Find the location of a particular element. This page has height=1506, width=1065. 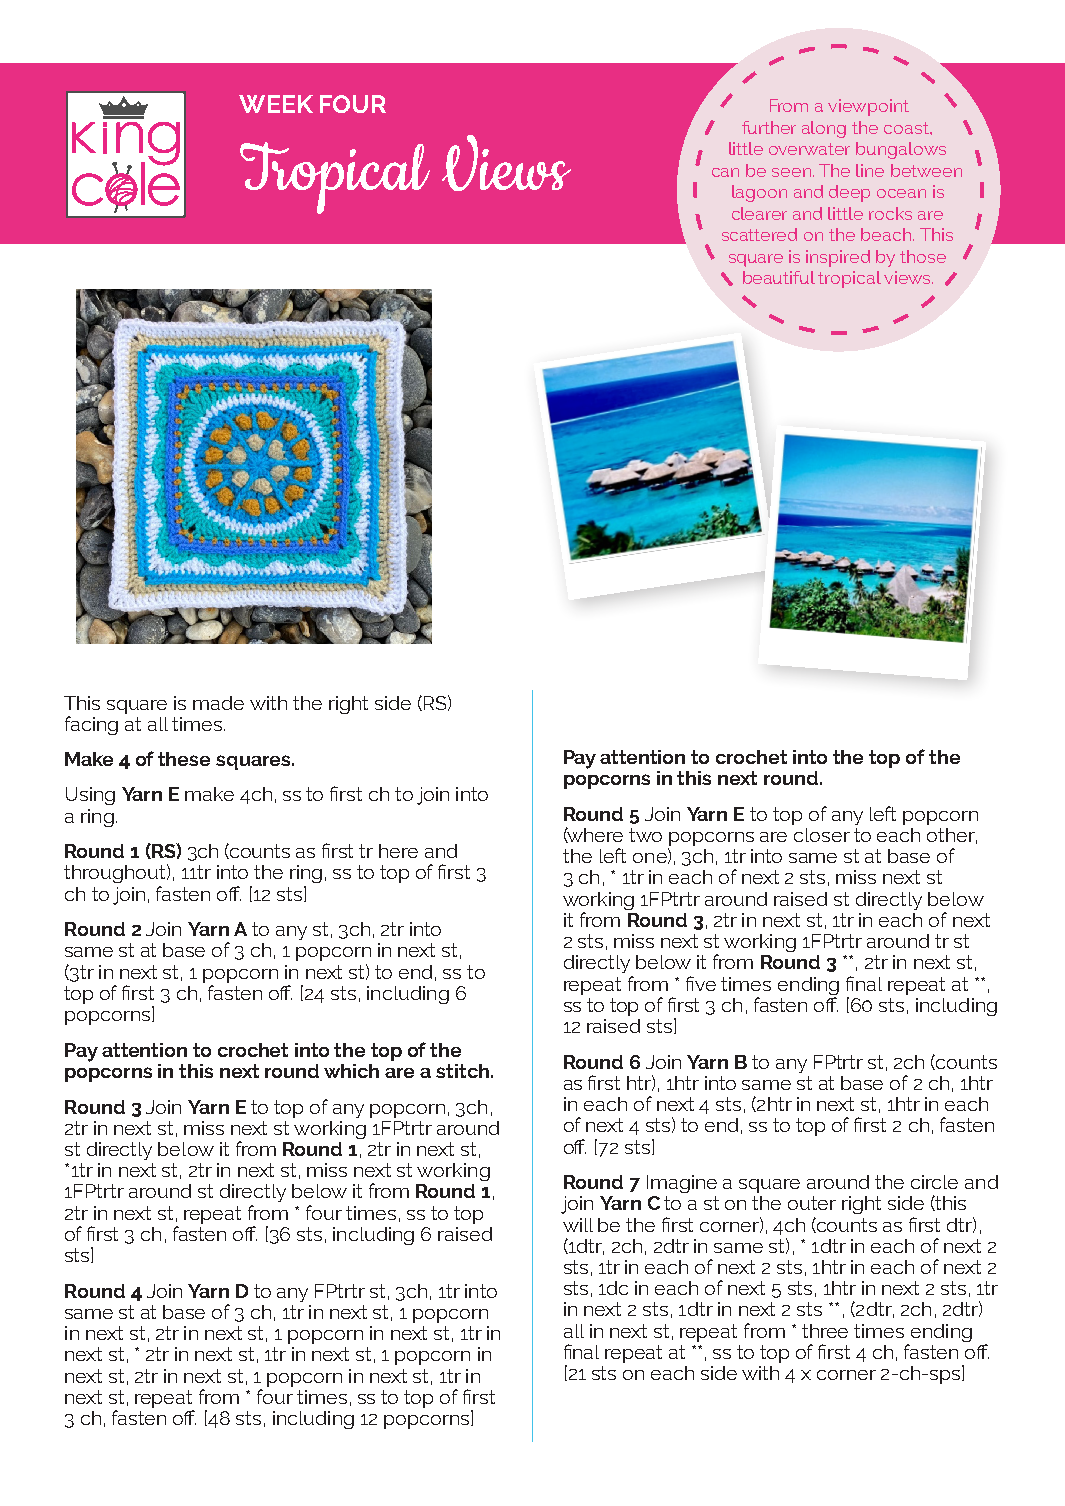

which is located at coordinates (351, 1071).
